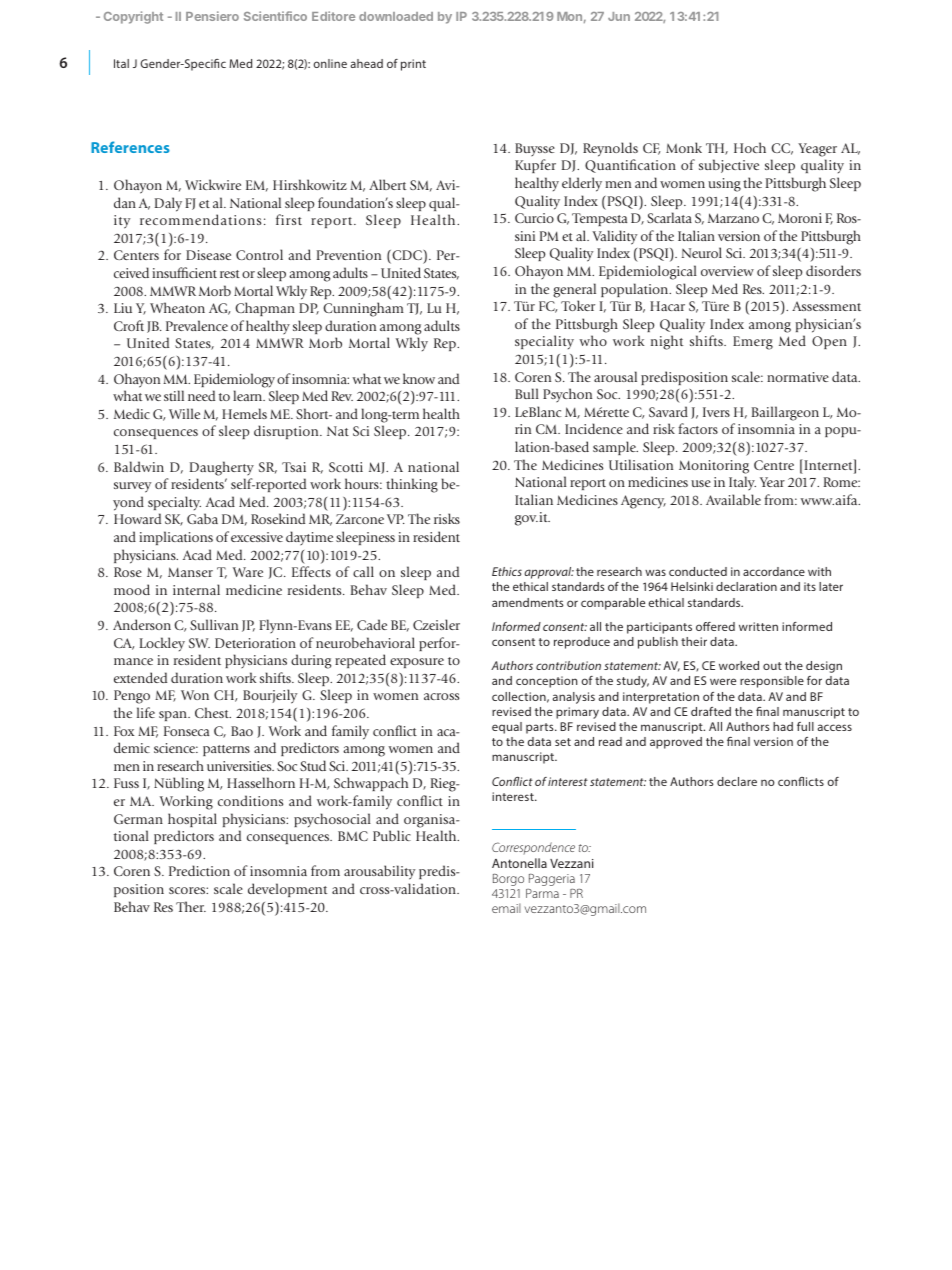  Describe the element at coordinates (746, 586) in the page. I see `declaration` at that location.
